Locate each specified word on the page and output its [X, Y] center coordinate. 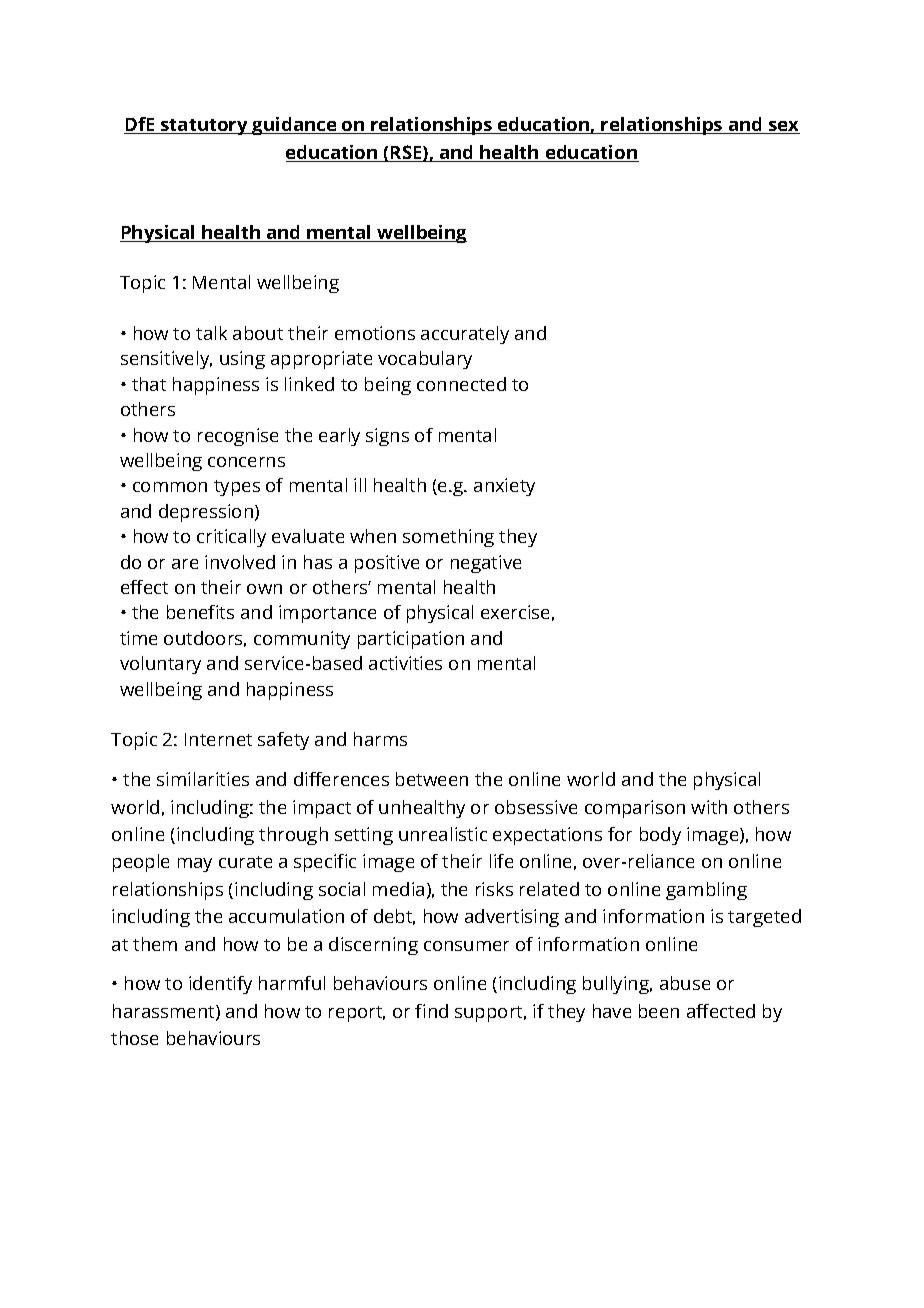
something [448, 538]
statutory [204, 127]
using [242, 360]
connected [461, 384]
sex [783, 127]
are [185, 564]
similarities [203, 779]
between [432, 779]
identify [220, 985]
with [709, 807]
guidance [294, 126]
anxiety [504, 487]
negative [486, 564]
